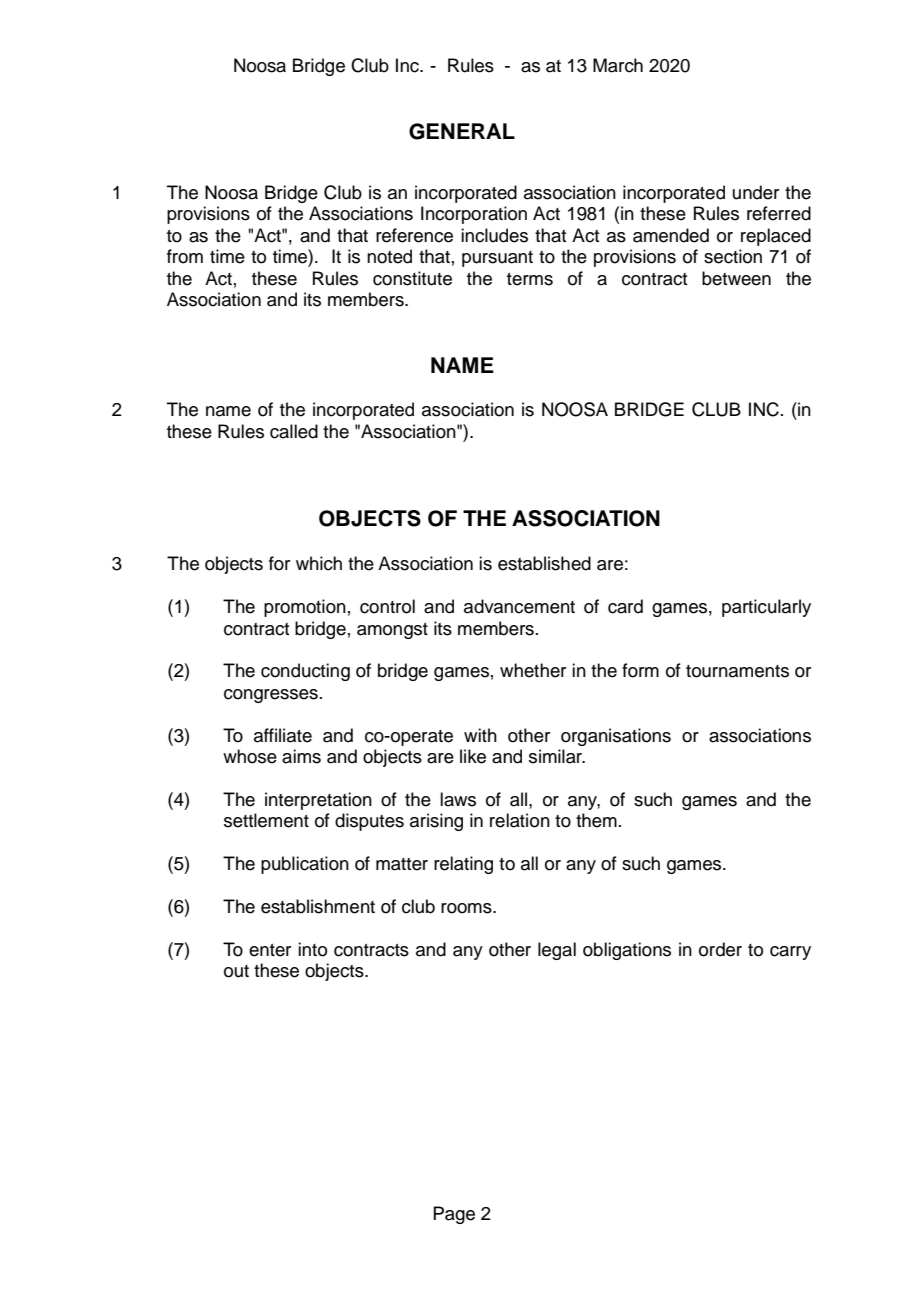 Image resolution: width=924 pixels, height=1307 pixels. What do you see at coordinates (185, 256) in the document?
I see `from` at bounding box center [185, 256].
